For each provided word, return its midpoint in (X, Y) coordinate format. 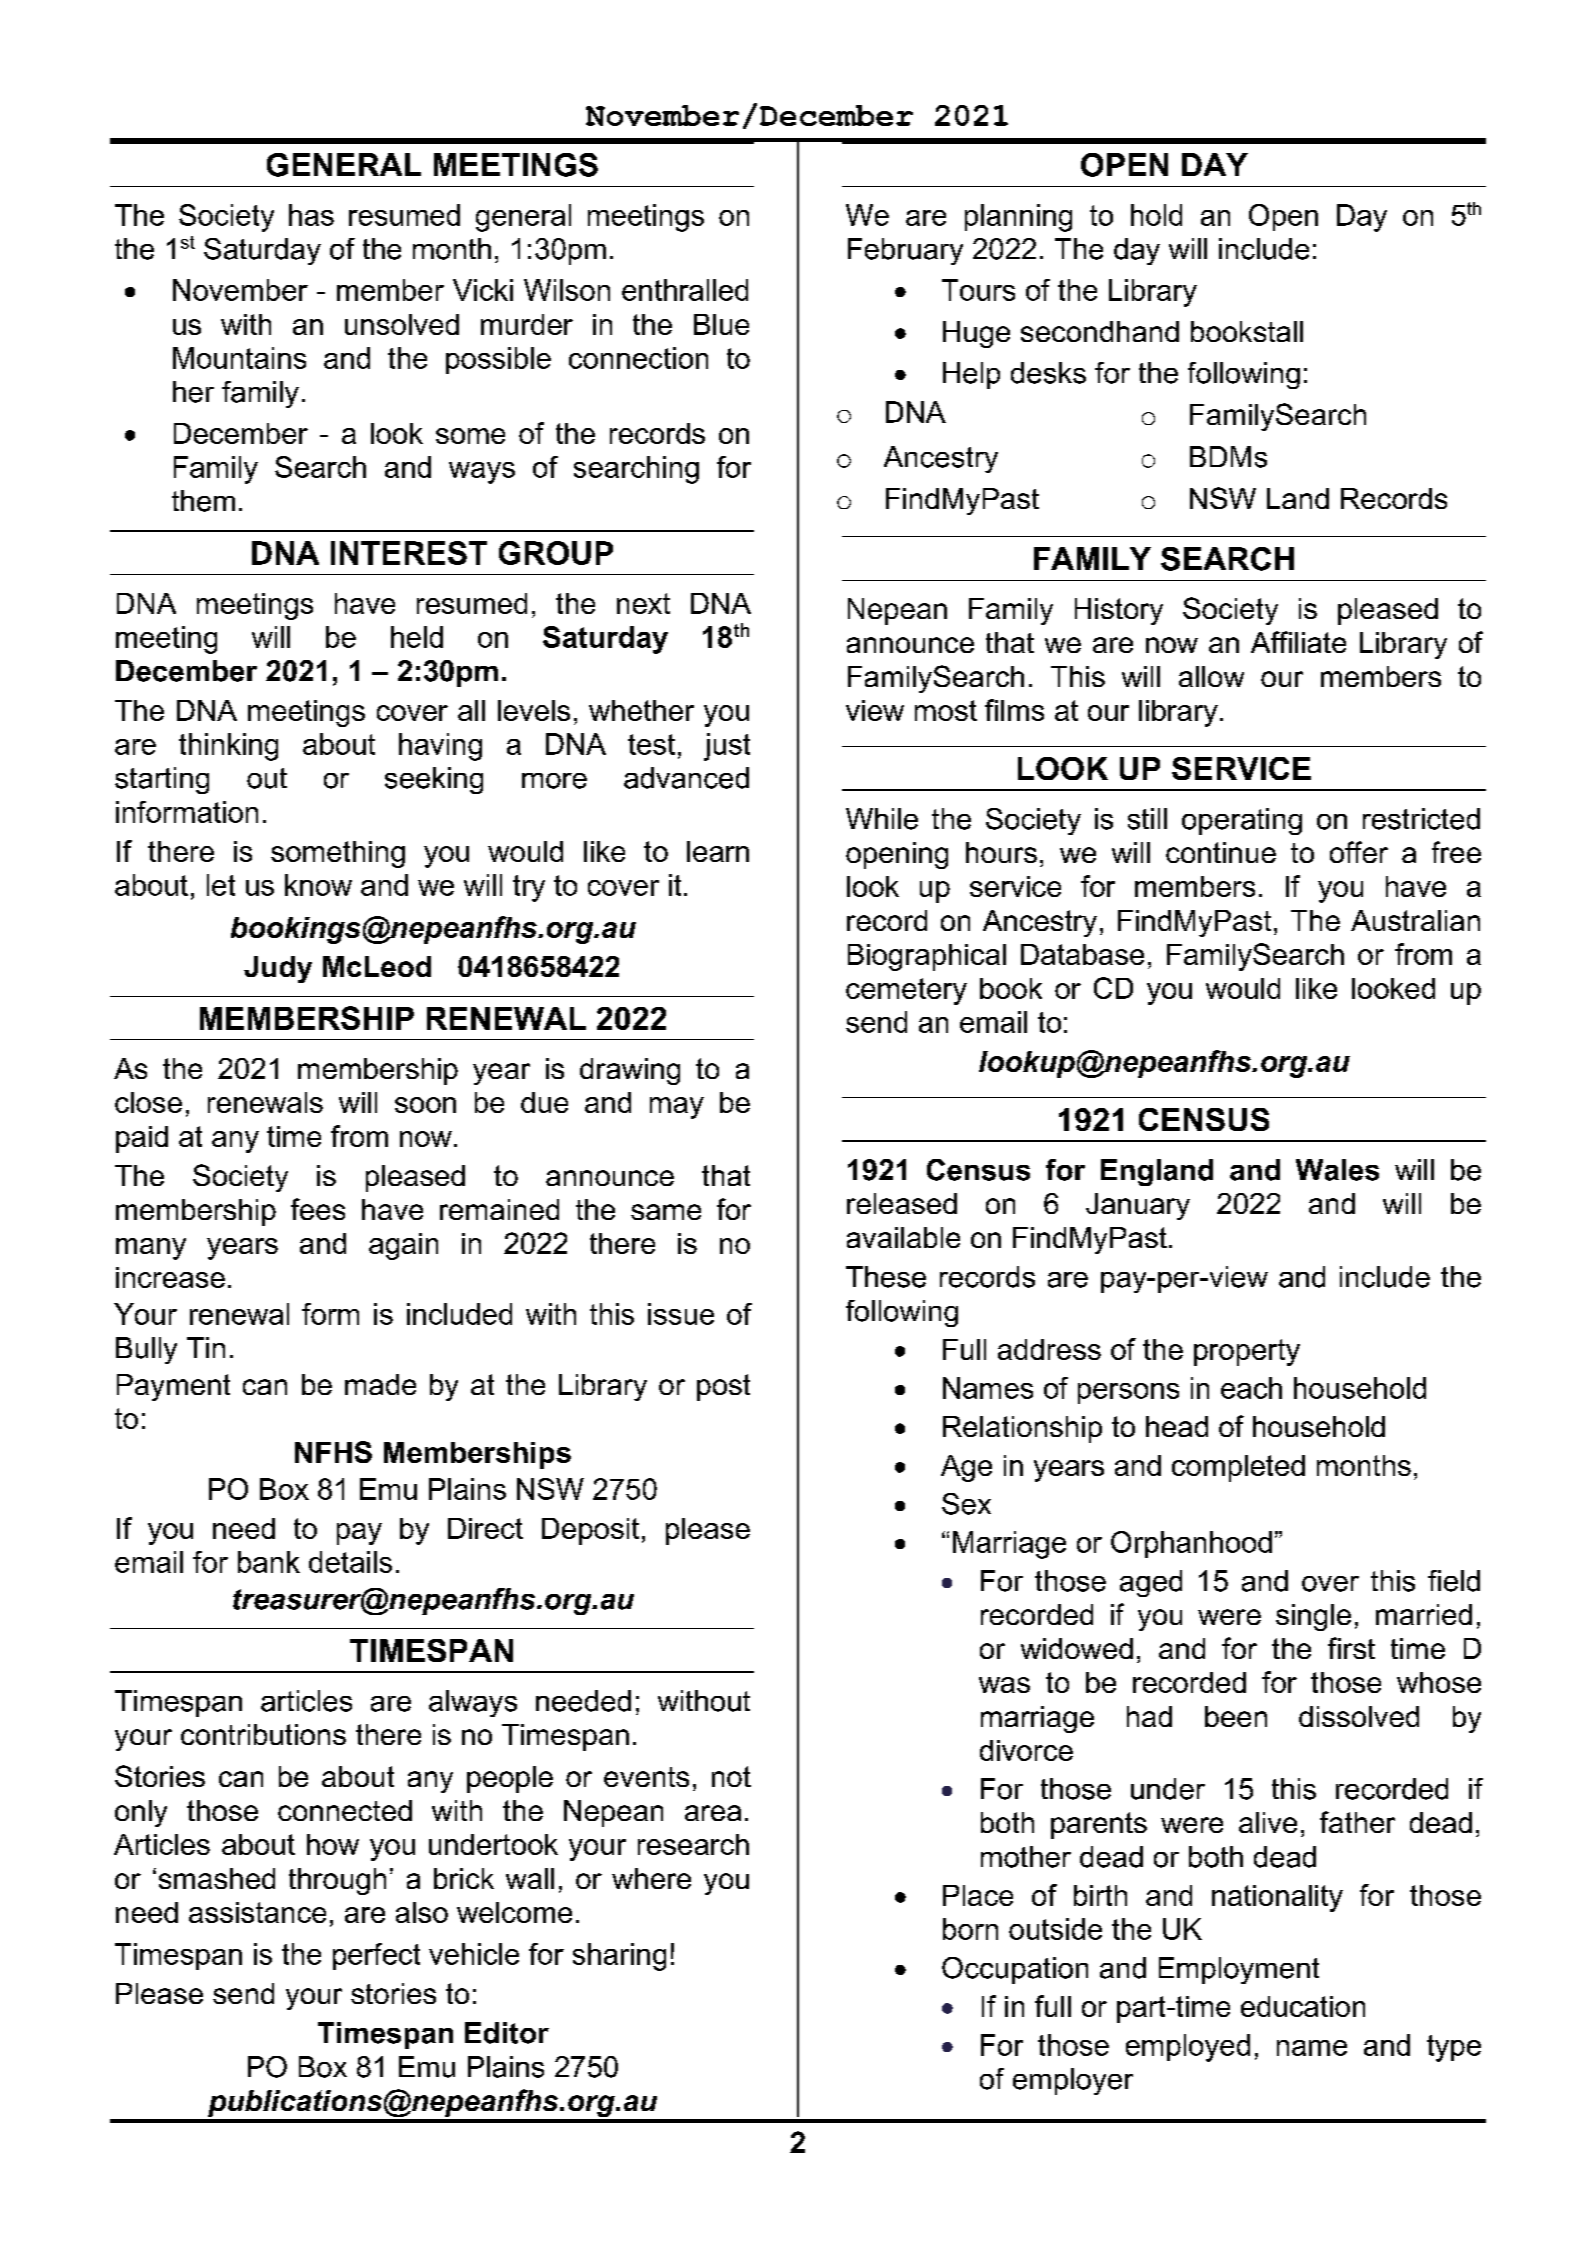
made (380, 1384)
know (318, 885)
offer (1359, 852)
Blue (721, 324)
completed (1238, 1468)
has (311, 215)
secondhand (1100, 331)
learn (718, 851)
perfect (376, 1956)
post (723, 1387)
